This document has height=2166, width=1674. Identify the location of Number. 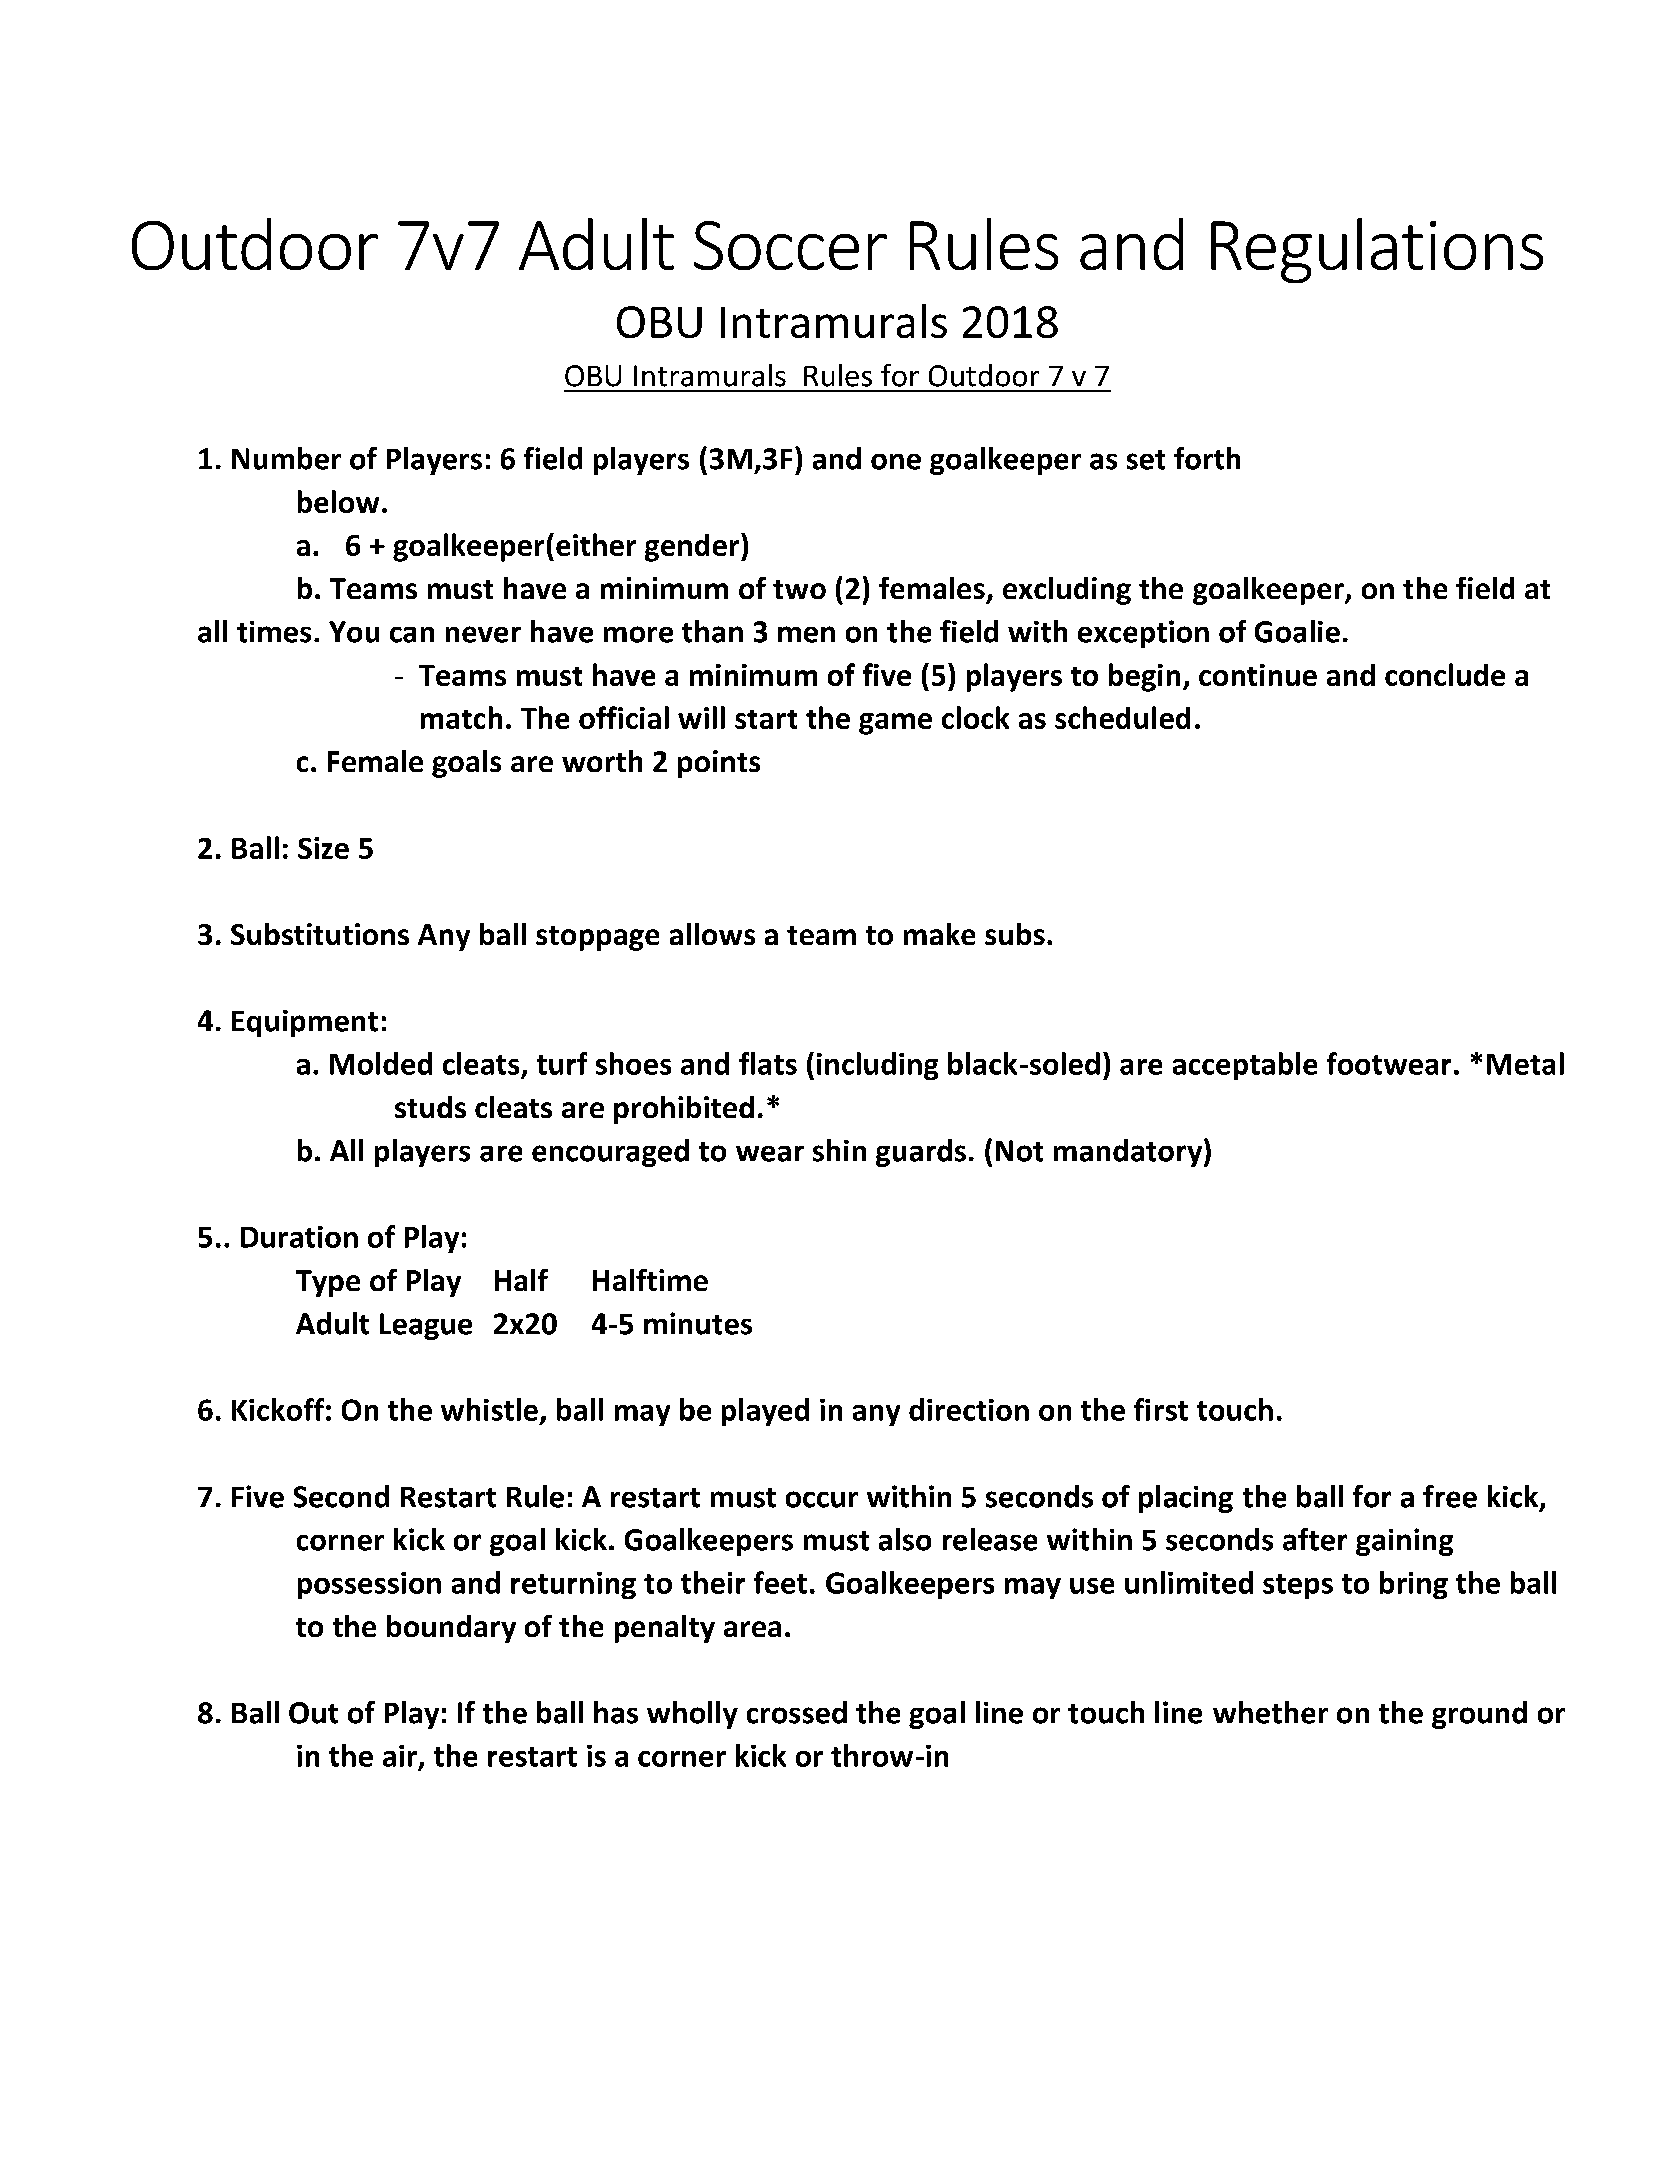
(286, 458).
